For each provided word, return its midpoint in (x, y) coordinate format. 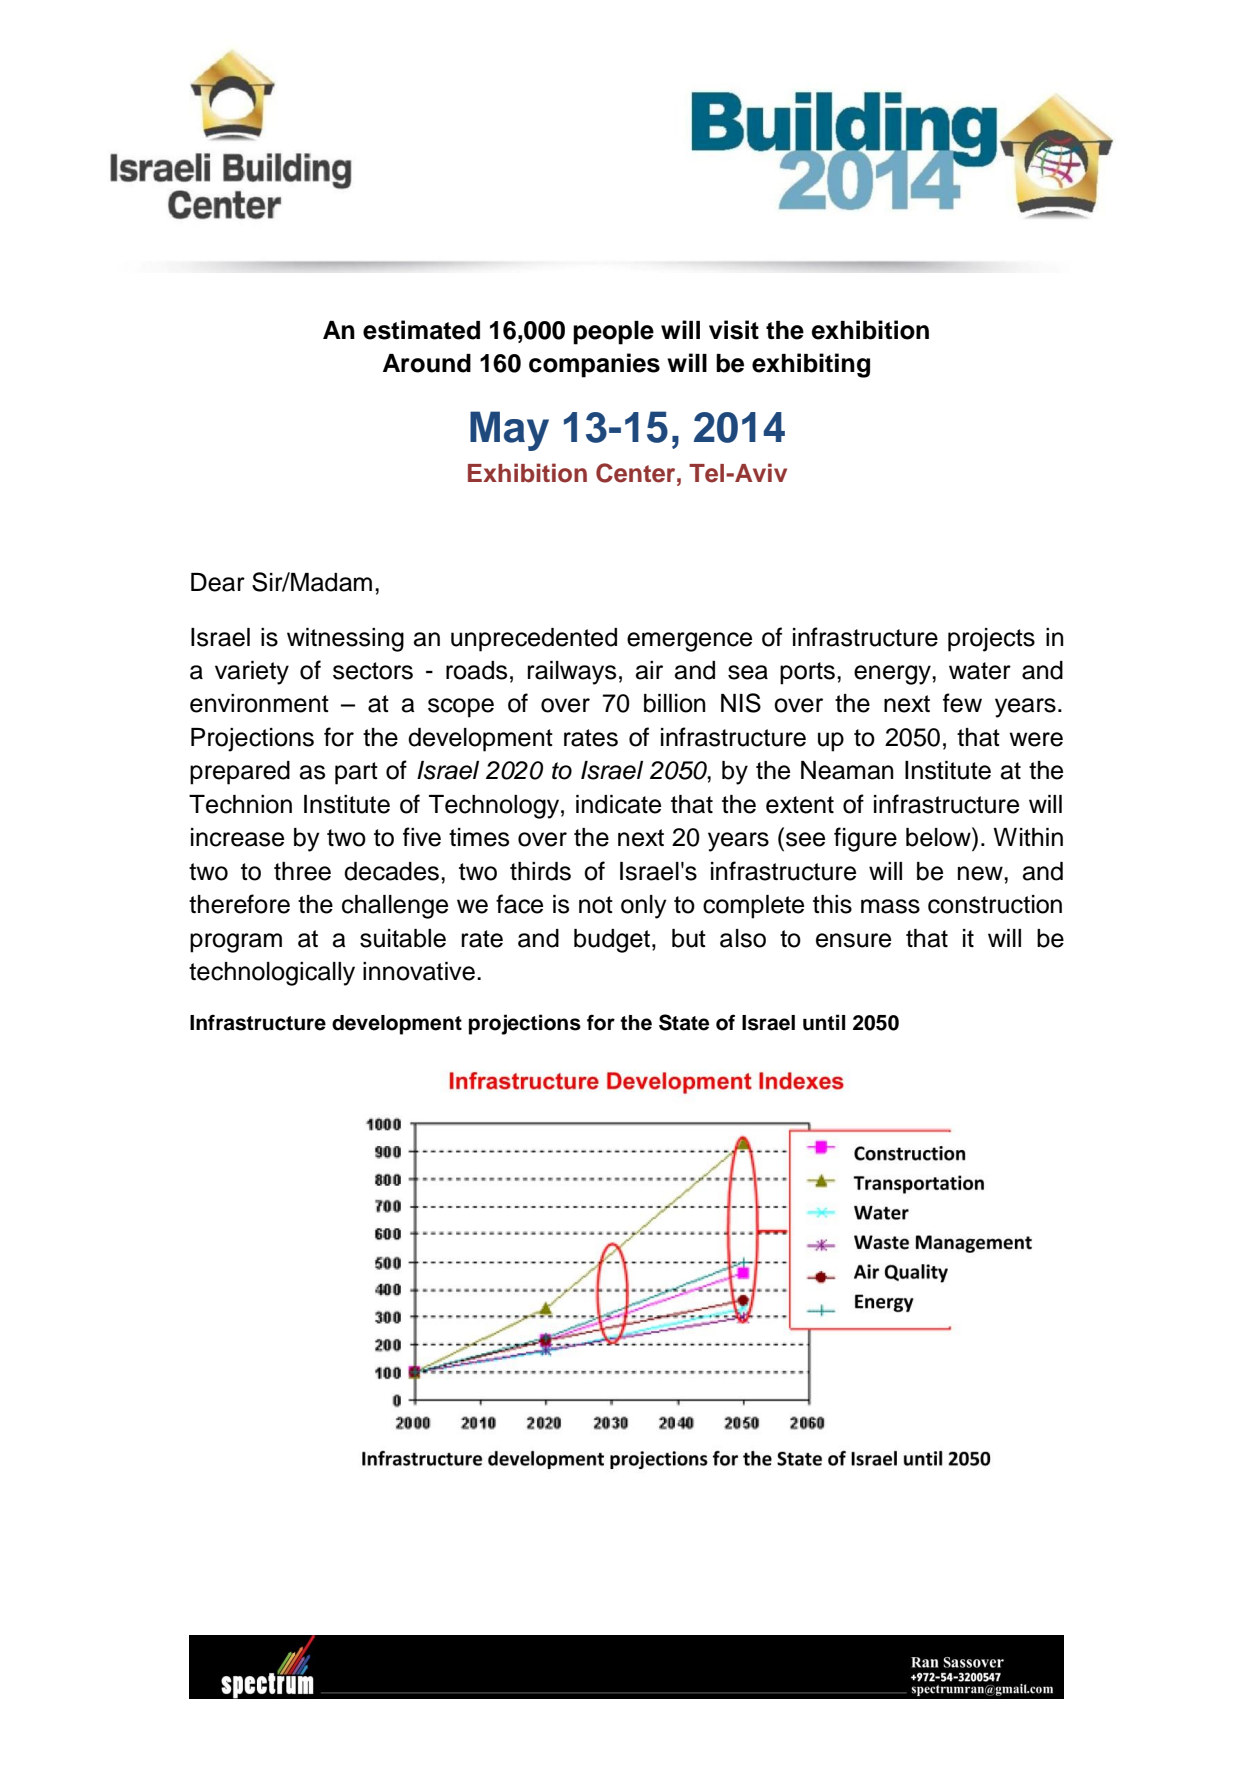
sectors (373, 671)
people (613, 333)
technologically (272, 974)
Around (427, 363)
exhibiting (811, 365)
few (962, 703)
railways (572, 673)
